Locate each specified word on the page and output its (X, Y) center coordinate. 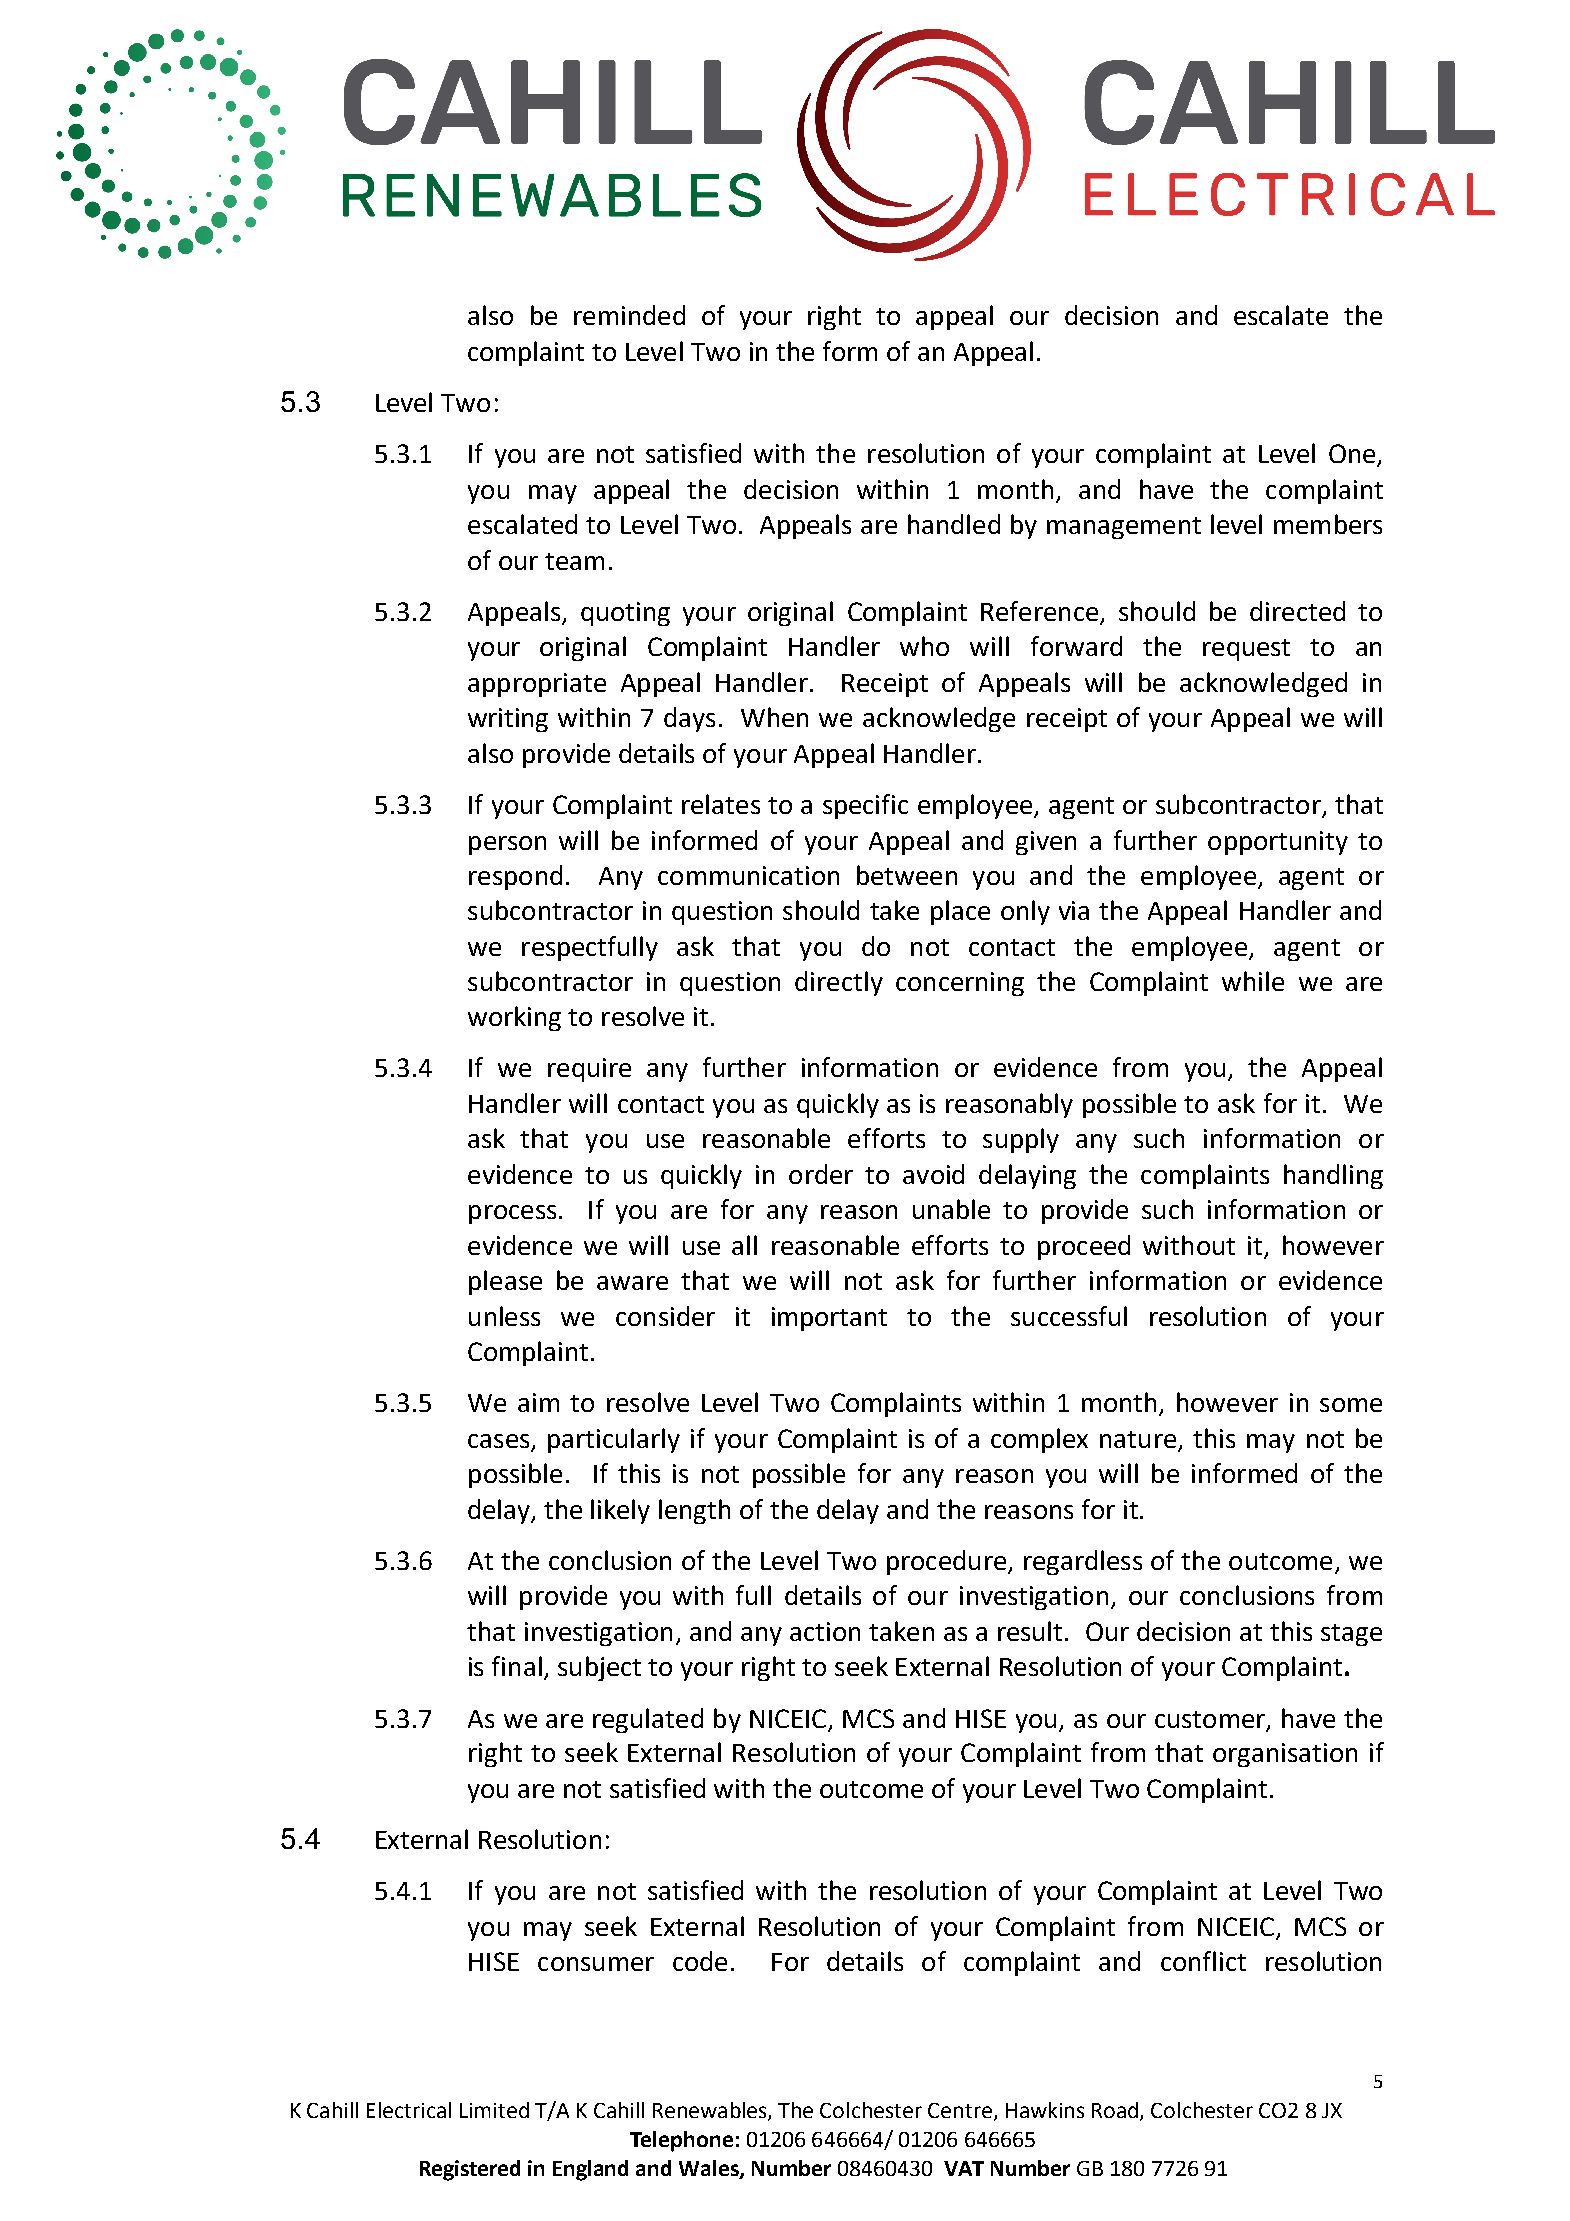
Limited (494, 2110)
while (1253, 981)
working (514, 1018)
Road (1116, 2111)
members (1328, 524)
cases (500, 1442)
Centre (960, 2110)
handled (954, 524)
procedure (946, 1562)
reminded (629, 315)
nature (1138, 1439)
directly (839, 983)
